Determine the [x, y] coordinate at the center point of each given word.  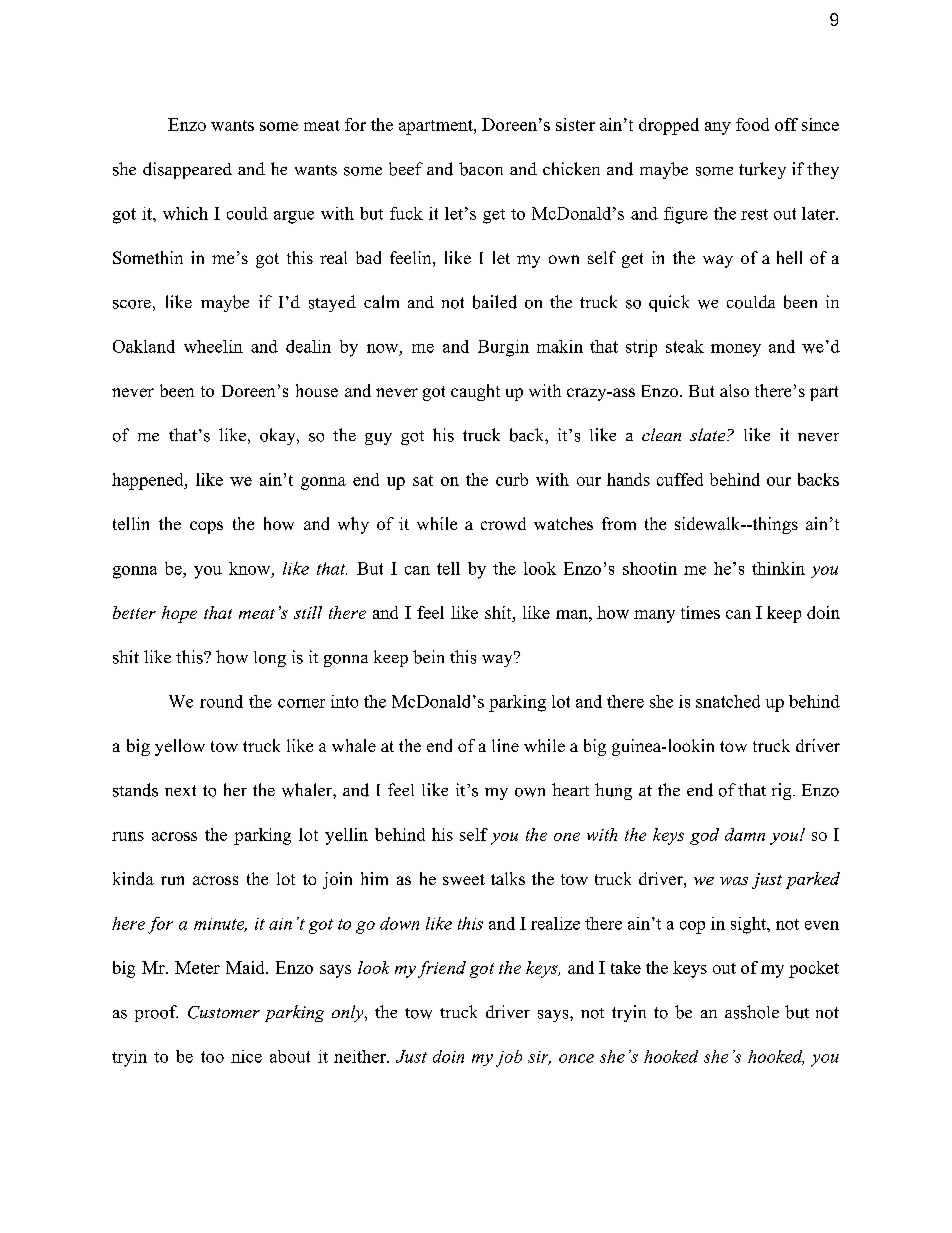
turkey [762, 170]
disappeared [187, 170]
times [700, 612]
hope [179, 614]
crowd [503, 523]
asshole [752, 1012]
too [212, 1057]
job [509, 1058]
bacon [481, 169]
